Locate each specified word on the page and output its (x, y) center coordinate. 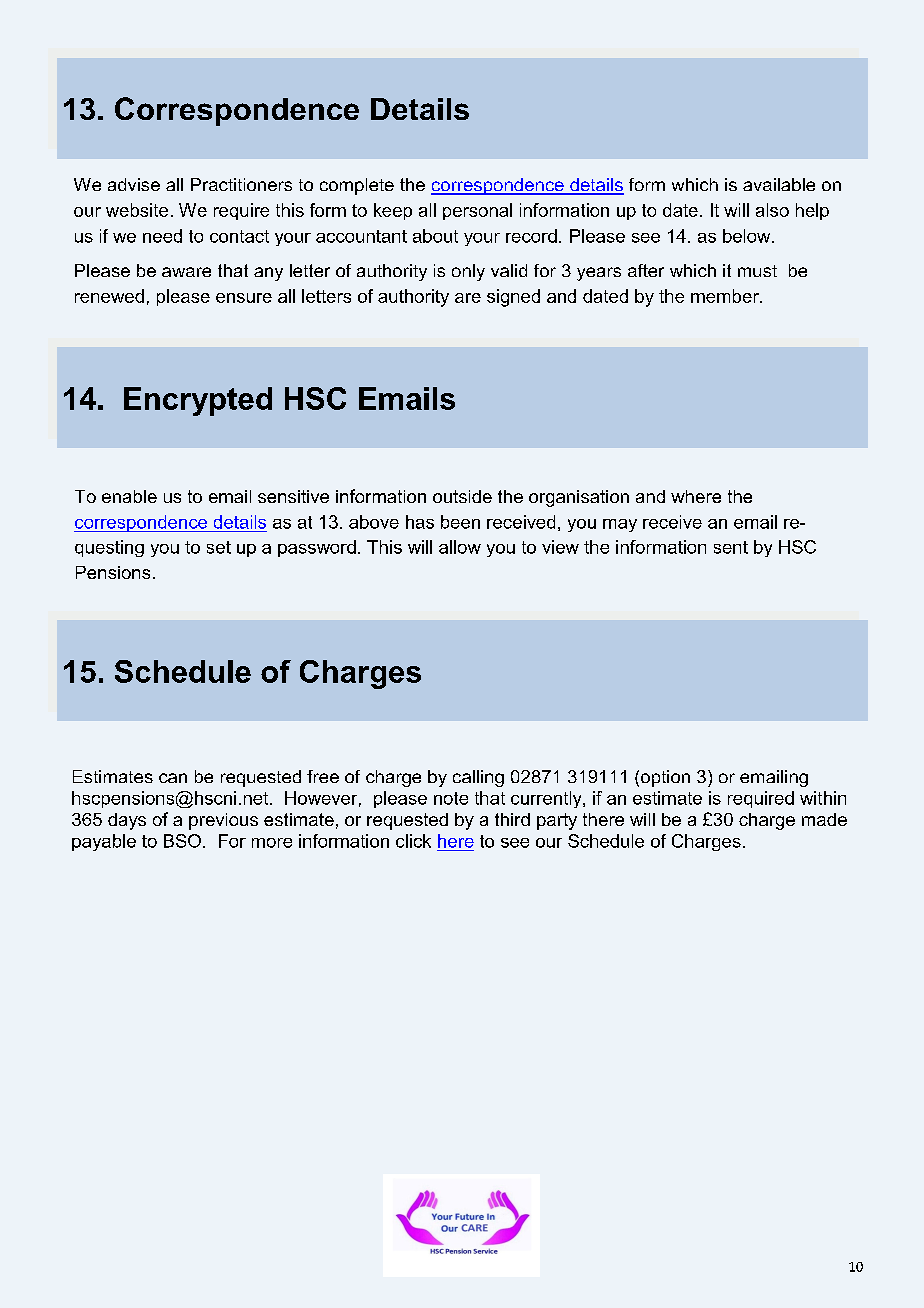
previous (223, 821)
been (460, 522)
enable (129, 496)
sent (731, 547)
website (137, 210)
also (772, 210)
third (512, 819)
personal (477, 211)
